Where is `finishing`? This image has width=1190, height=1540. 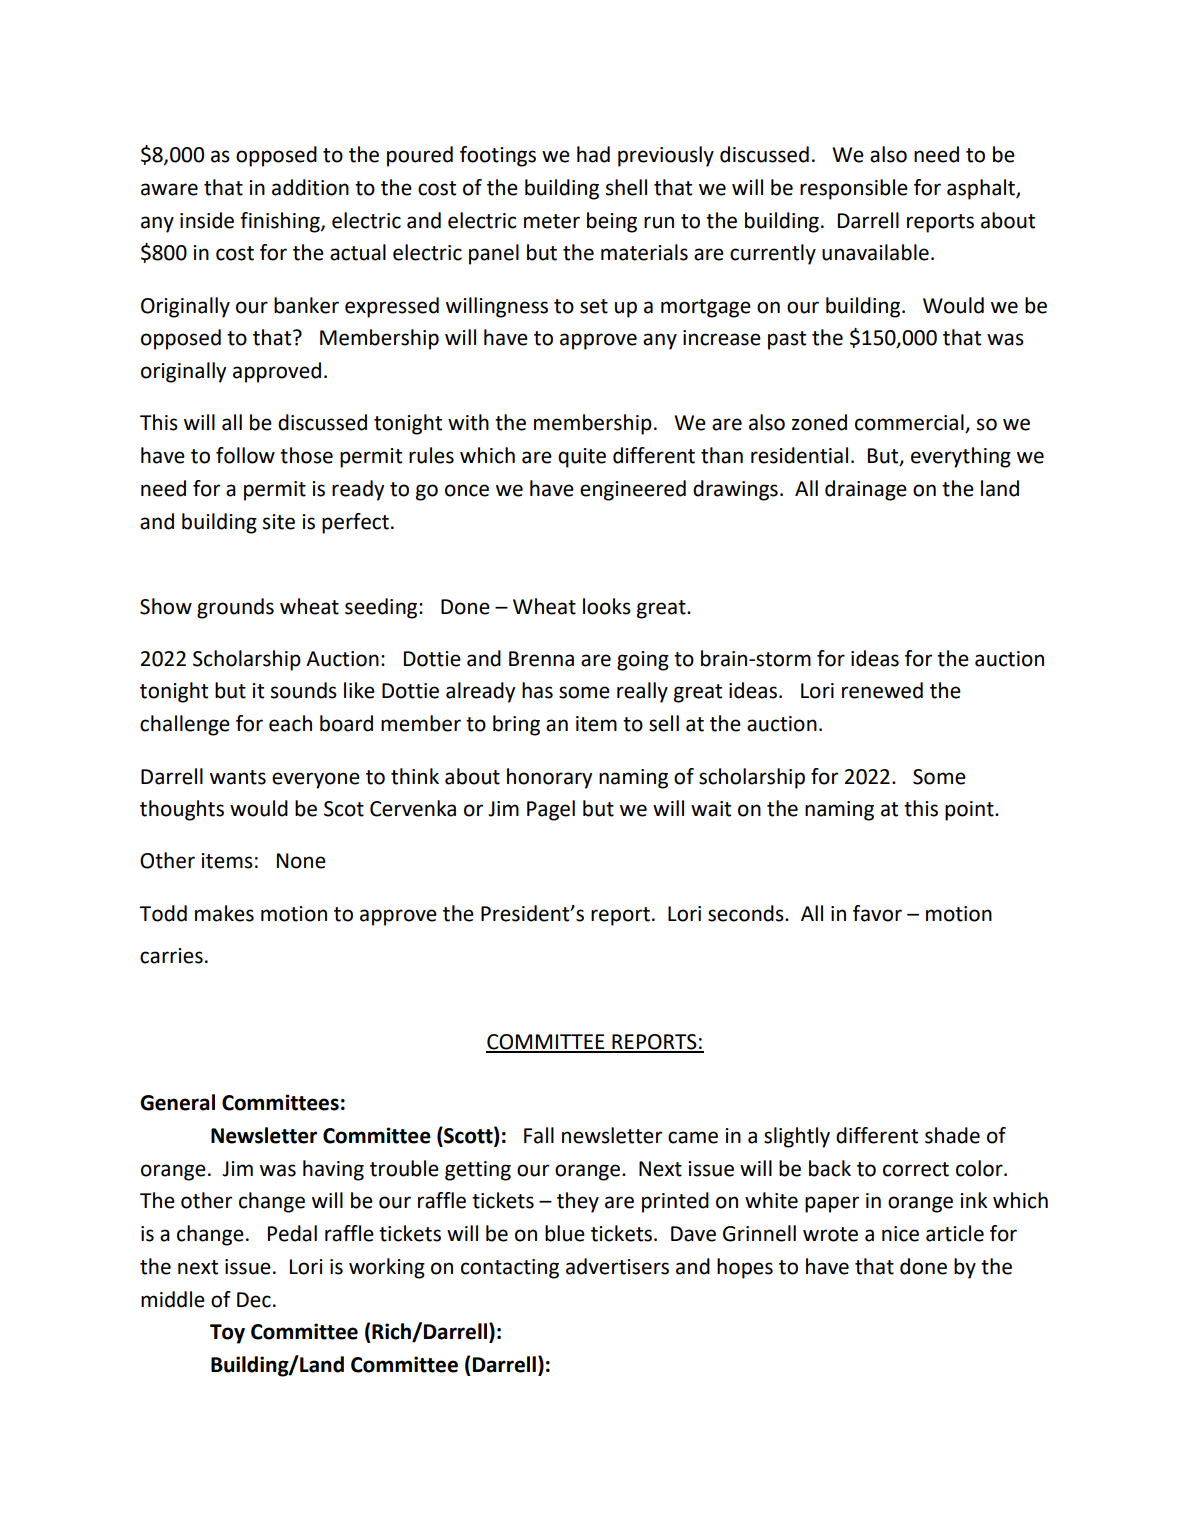 finishing is located at coordinates (281, 222).
